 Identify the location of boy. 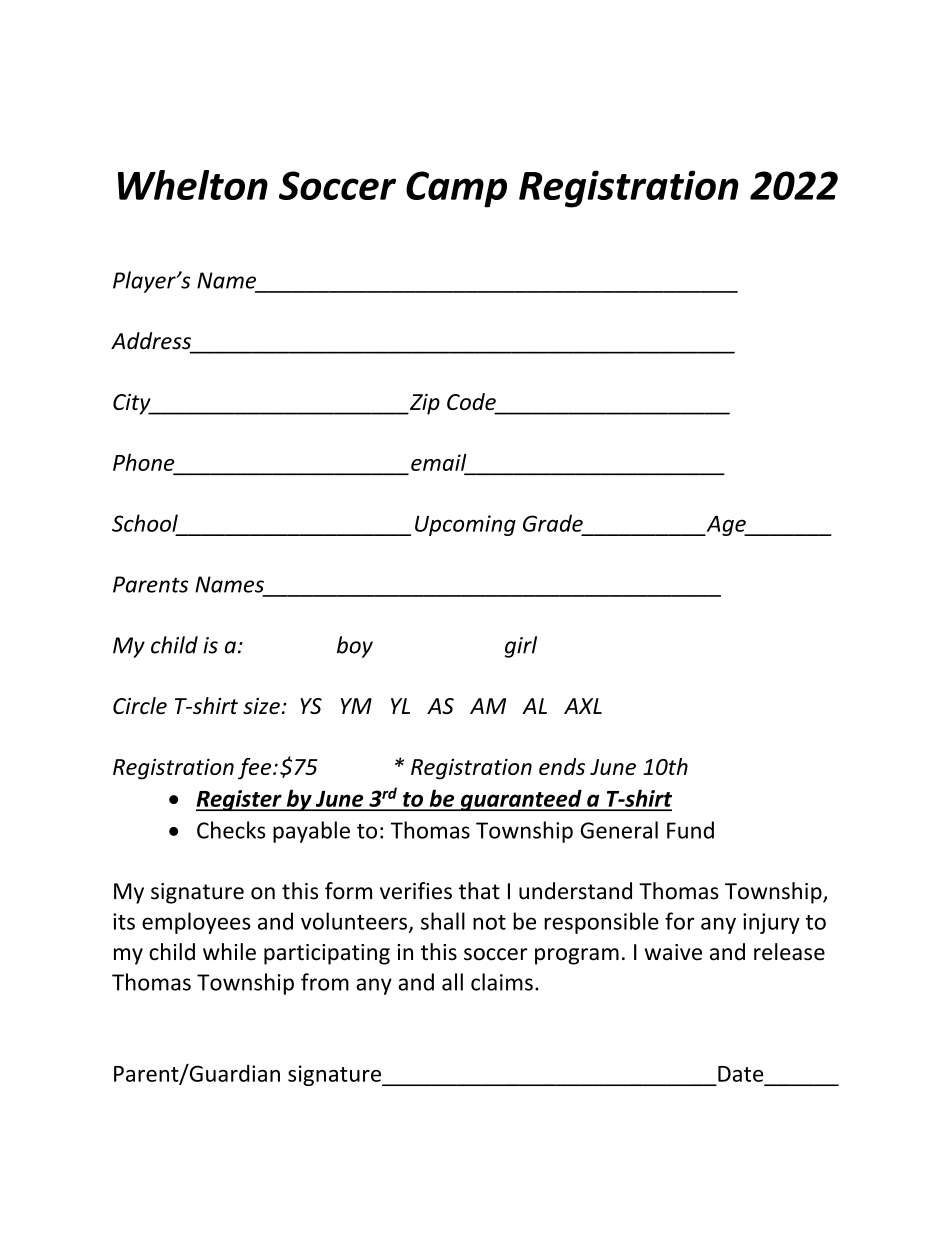
(355, 647).
